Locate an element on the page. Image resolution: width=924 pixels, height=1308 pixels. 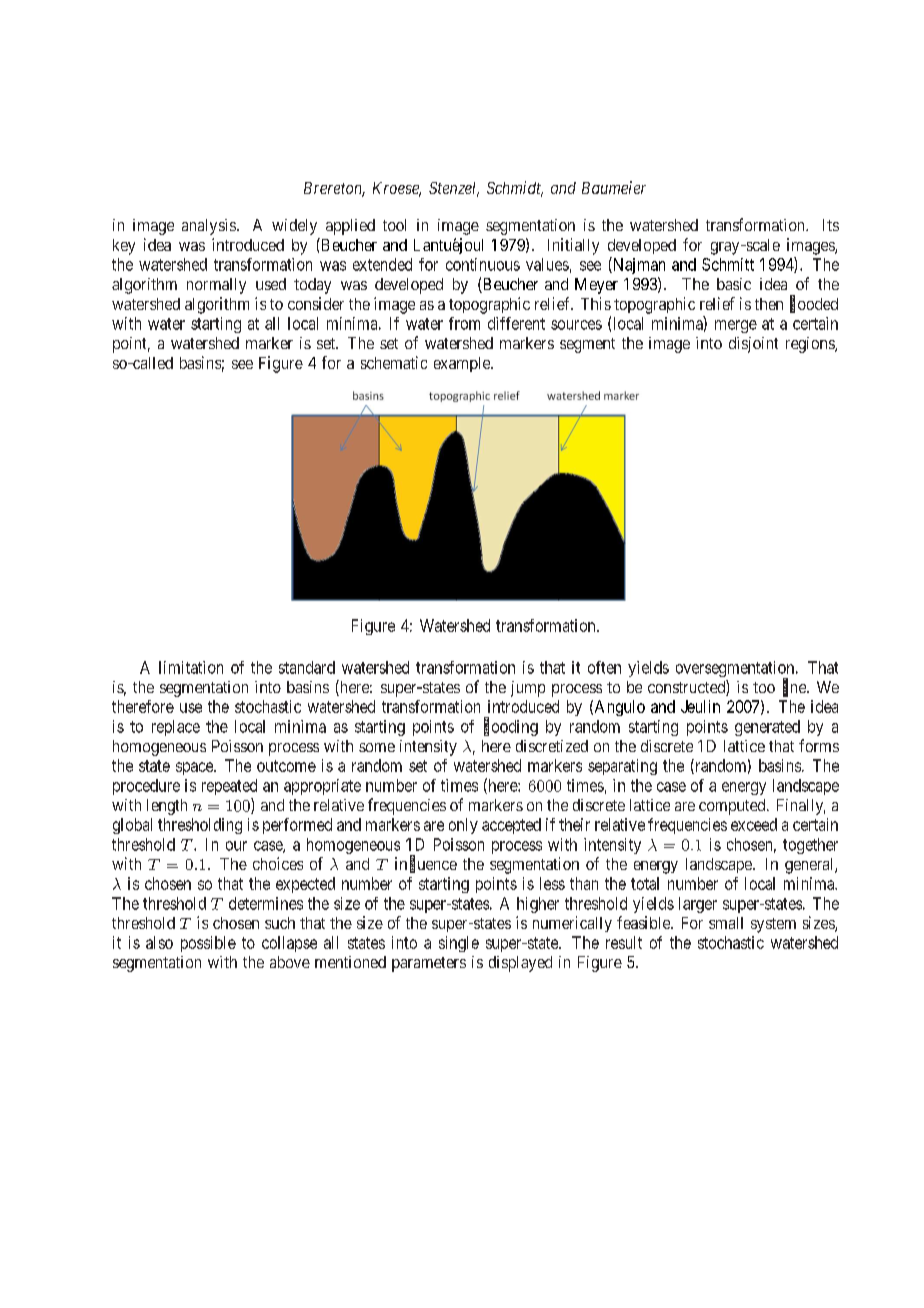
possible is located at coordinates (208, 944).
